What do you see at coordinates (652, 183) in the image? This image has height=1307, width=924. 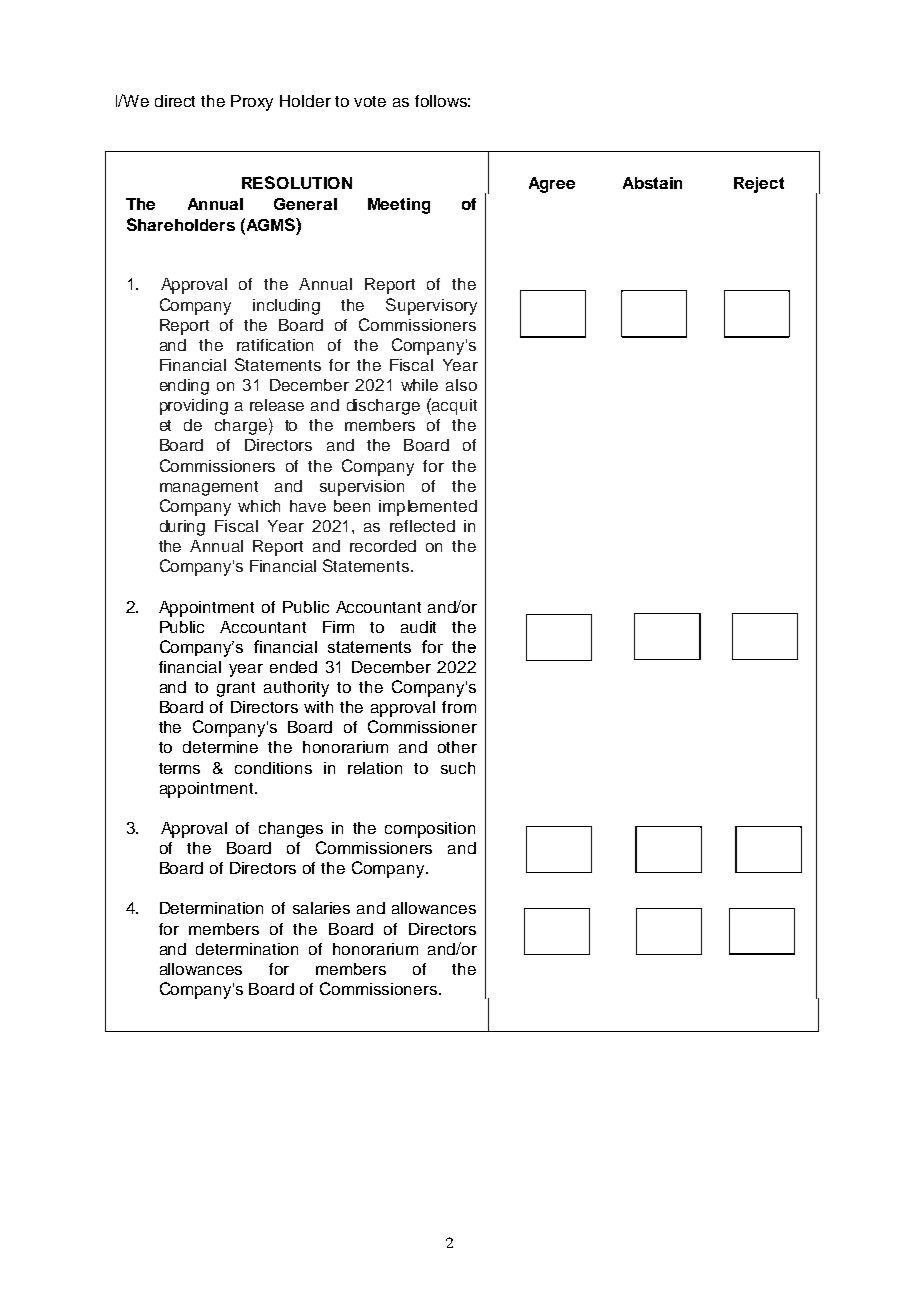 I see `Abstain` at bounding box center [652, 183].
